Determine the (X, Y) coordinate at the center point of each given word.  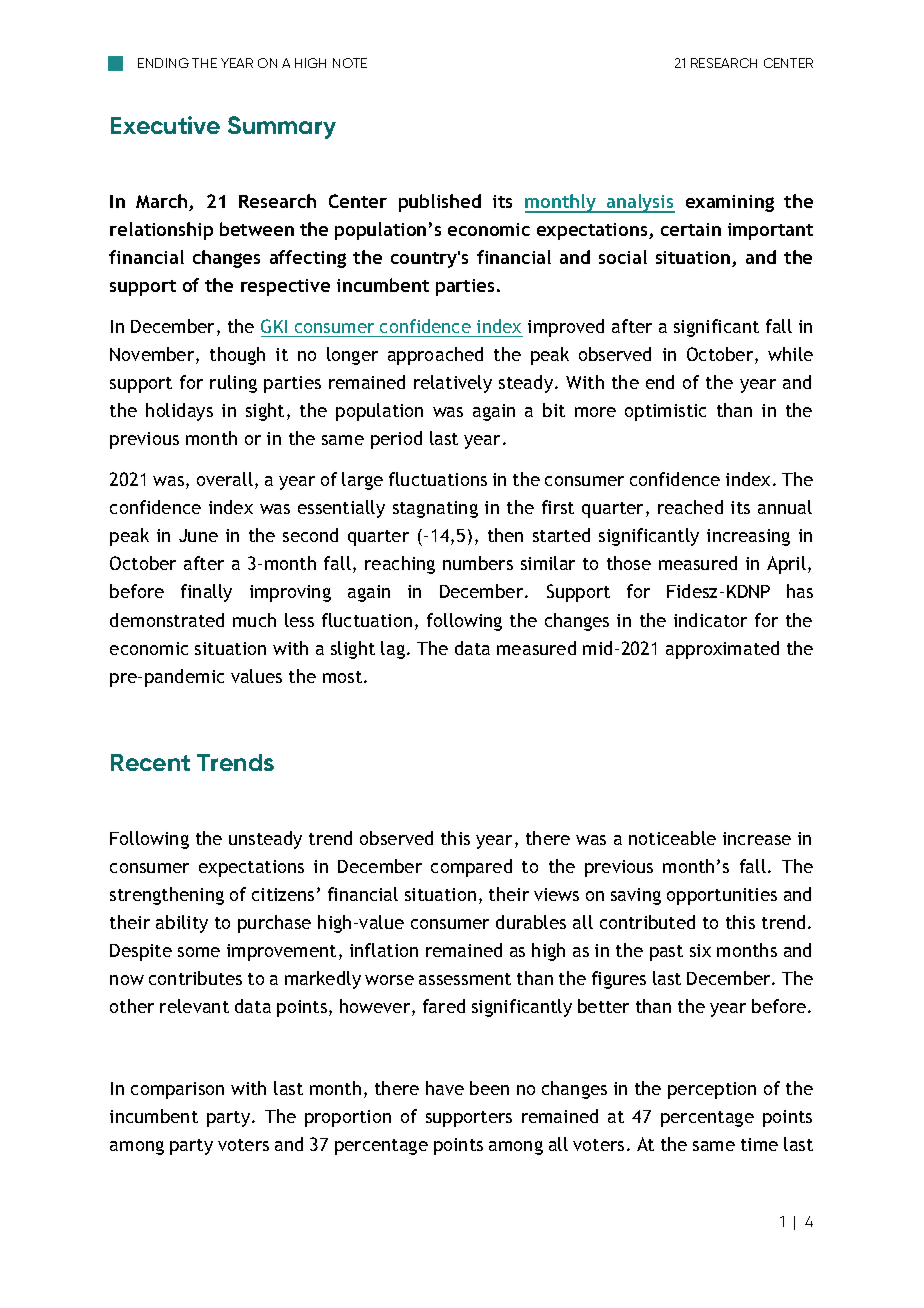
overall (225, 479)
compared (471, 868)
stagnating (435, 509)
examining (730, 203)
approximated (722, 650)
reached (690, 507)
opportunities (722, 896)
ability (182, 924)
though (237, 356)
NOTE (350, 63)
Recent (150, 762)
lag (393, 650)
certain (691, 229)
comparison (177, 1090)
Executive (165, 125)
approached (435, 356)
